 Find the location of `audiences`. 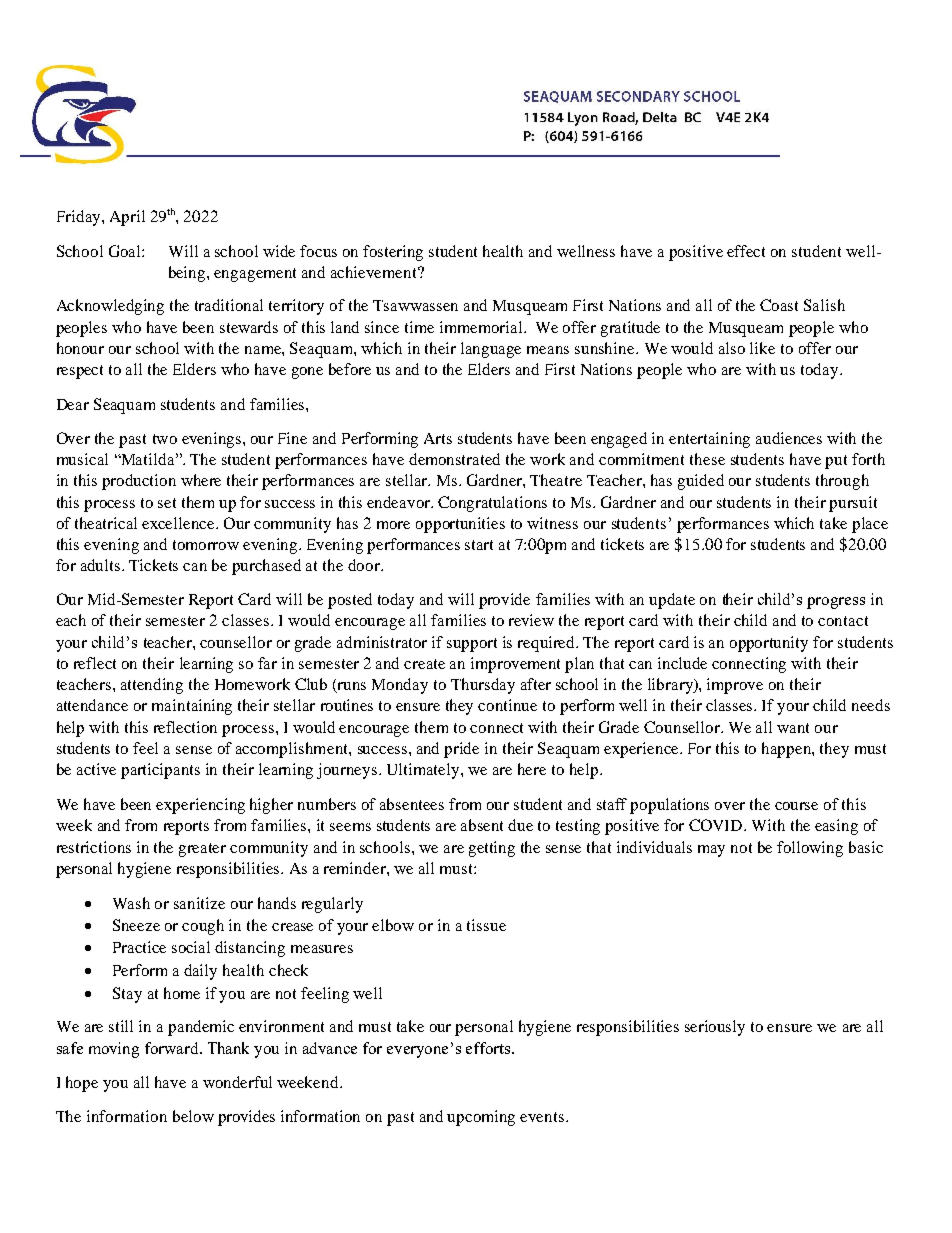

audiences is located at coordinates (789, 438).
